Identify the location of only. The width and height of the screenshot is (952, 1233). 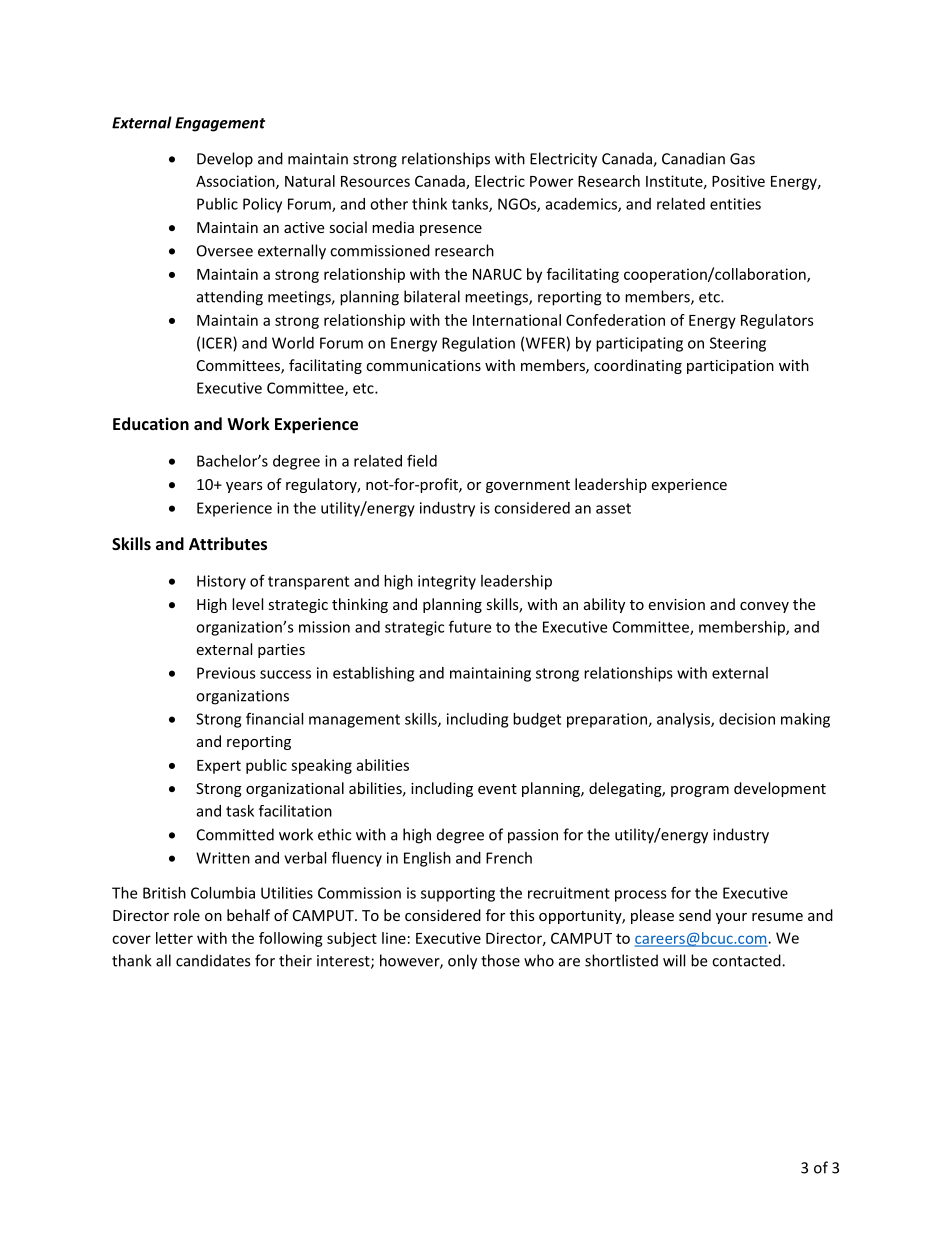
(462, 962).
